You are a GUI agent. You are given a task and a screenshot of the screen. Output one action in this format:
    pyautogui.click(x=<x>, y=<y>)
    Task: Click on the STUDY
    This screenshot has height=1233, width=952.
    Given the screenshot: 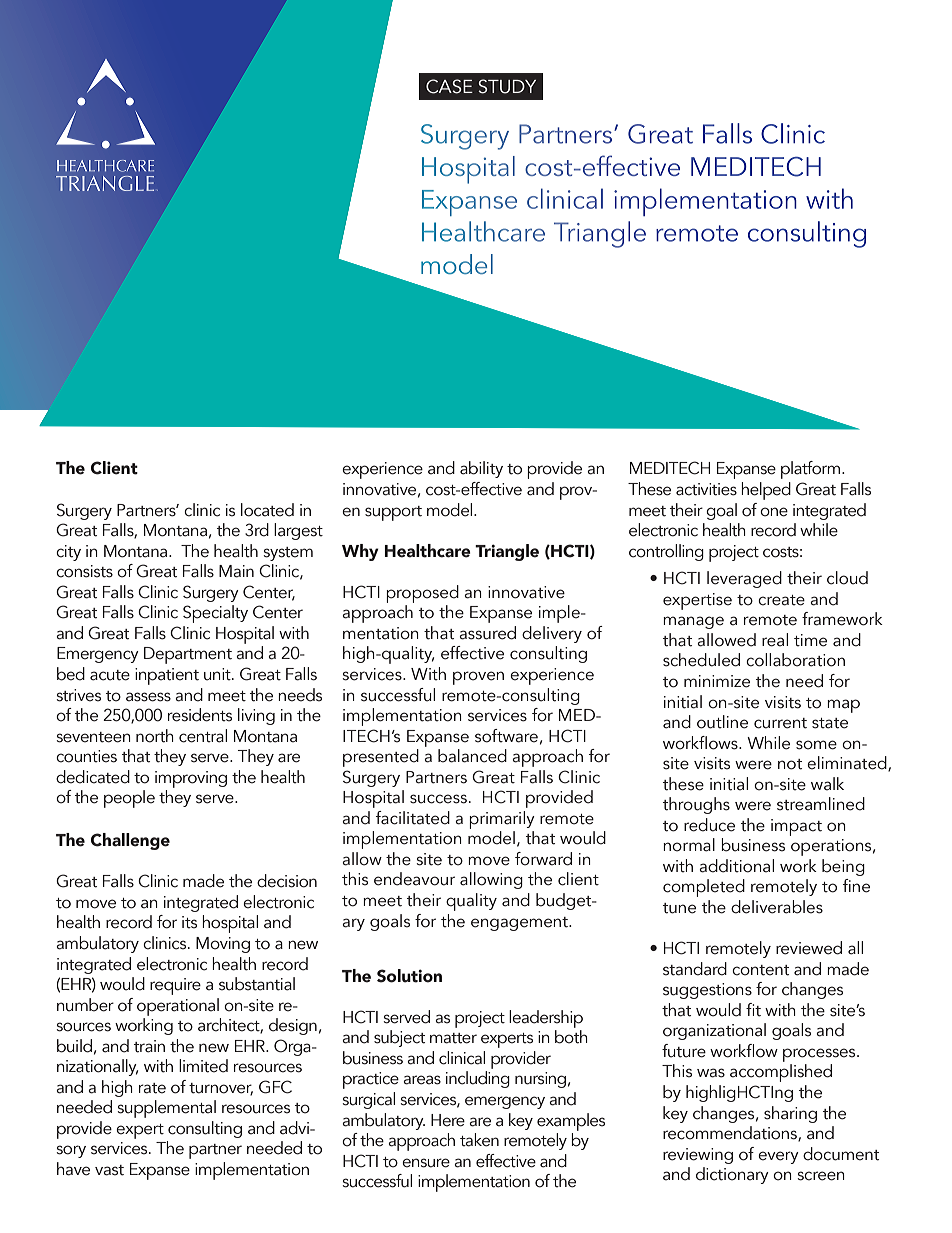 What is the action you would take?
    pyautogui.click(x=507, y=86)
